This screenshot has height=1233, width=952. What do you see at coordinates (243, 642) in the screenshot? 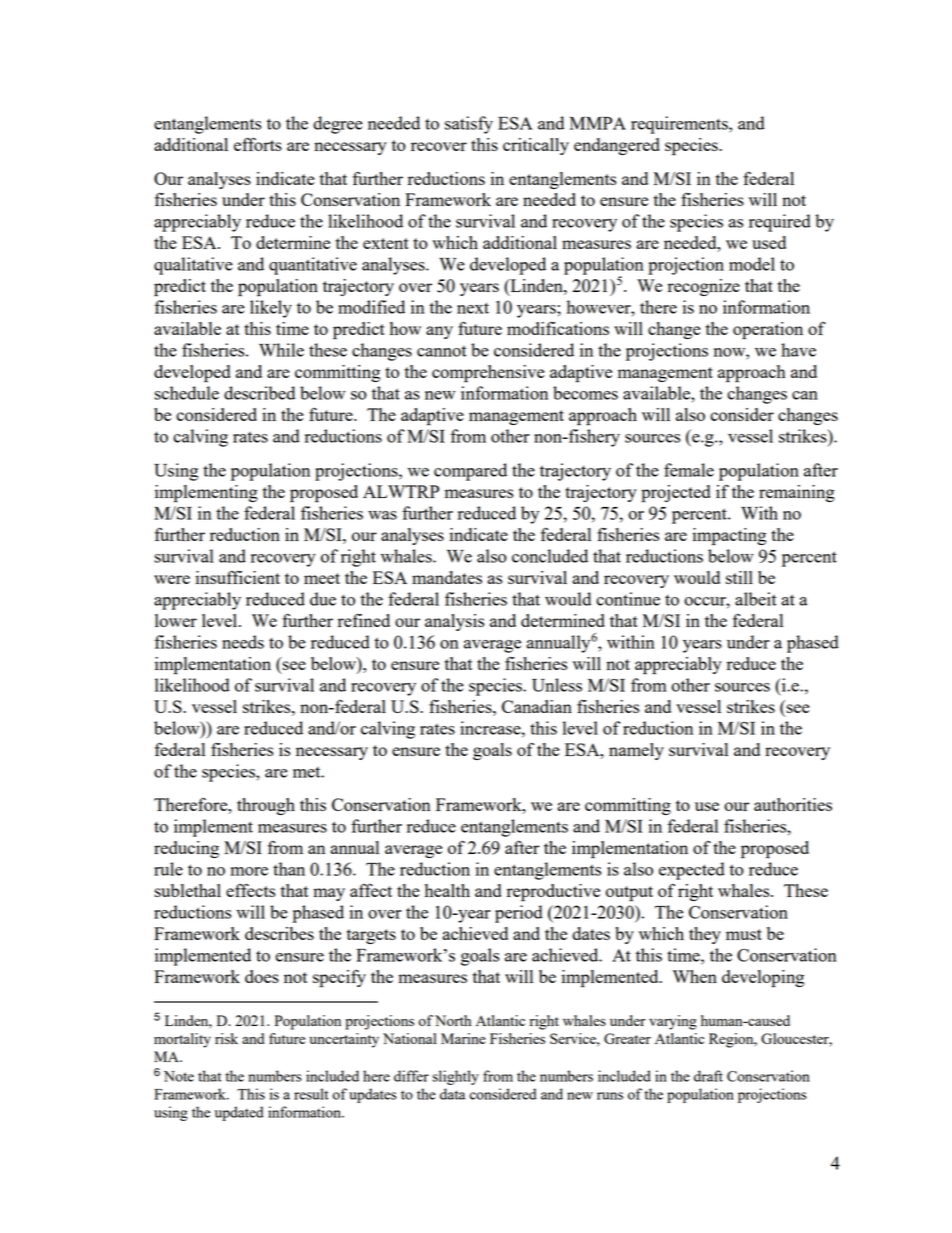
I see `needs` at bounding box center [243, 642].
